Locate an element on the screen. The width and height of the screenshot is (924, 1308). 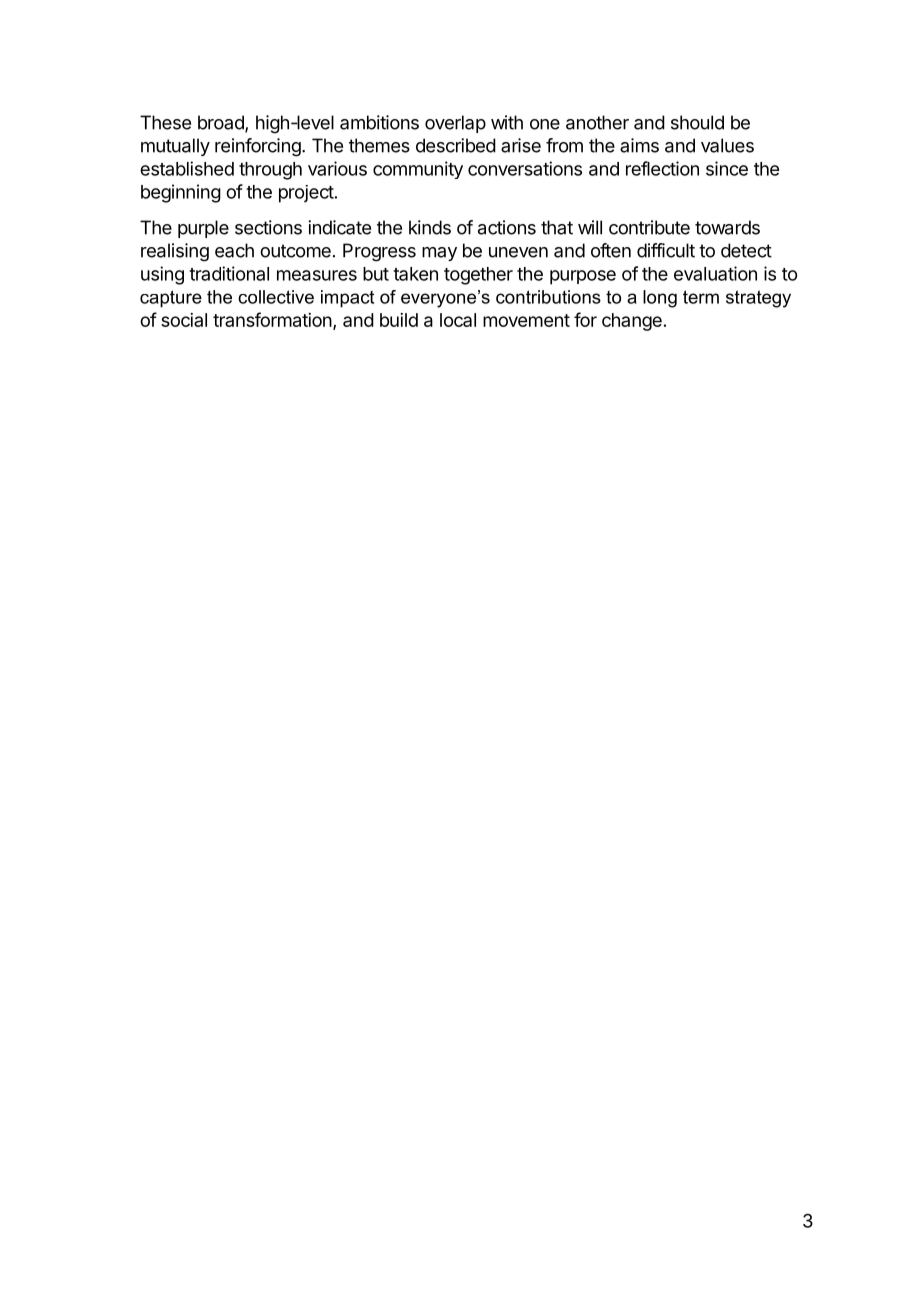
contribute is located at coordinates (649, 227).
